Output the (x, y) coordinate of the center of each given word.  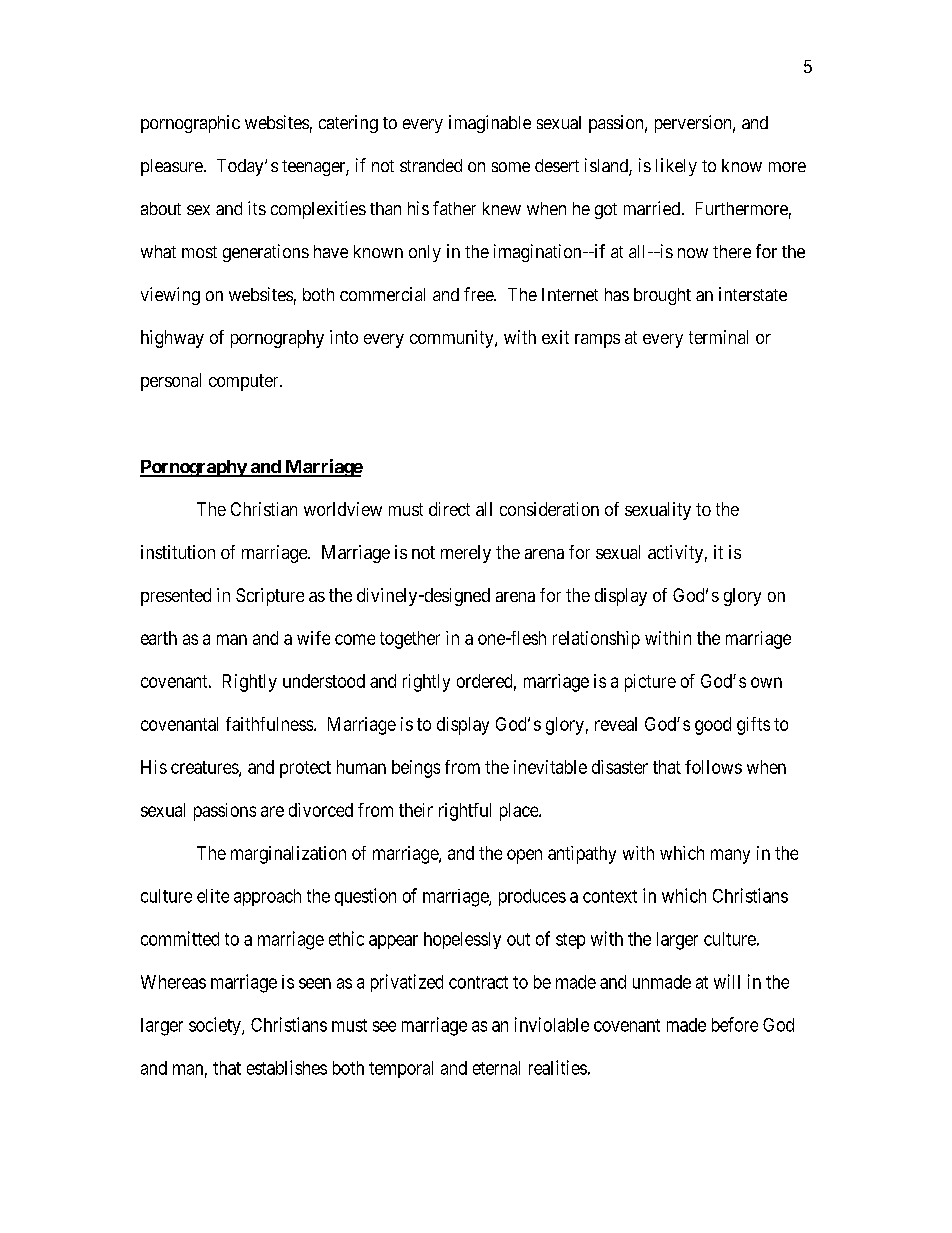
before (735, 1024)
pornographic (190, 124)
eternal (496, 1068)
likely (676, 167)
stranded (431, 165)
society (216, 1026)
